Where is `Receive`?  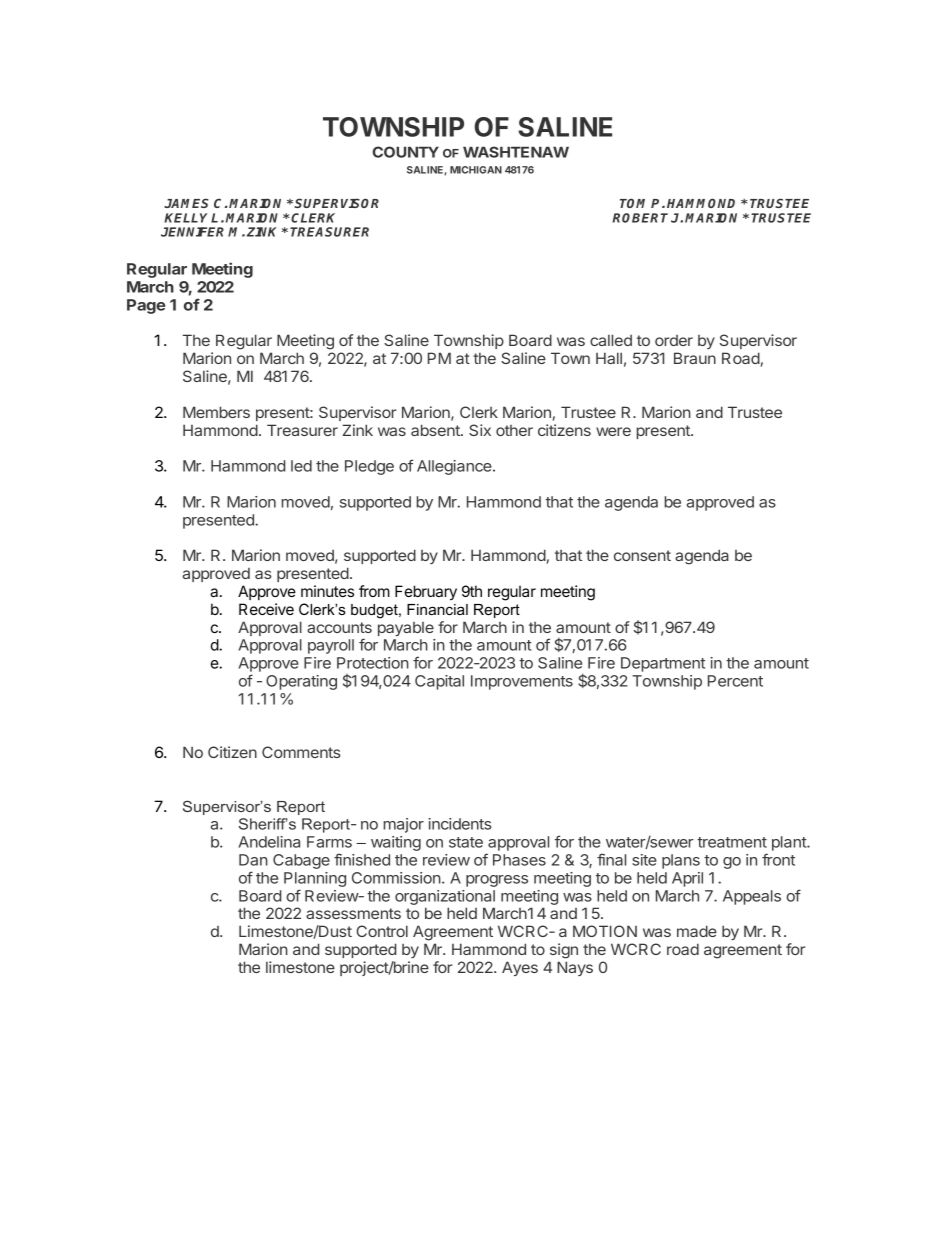
Receive is located at coordinates (266, 609).
